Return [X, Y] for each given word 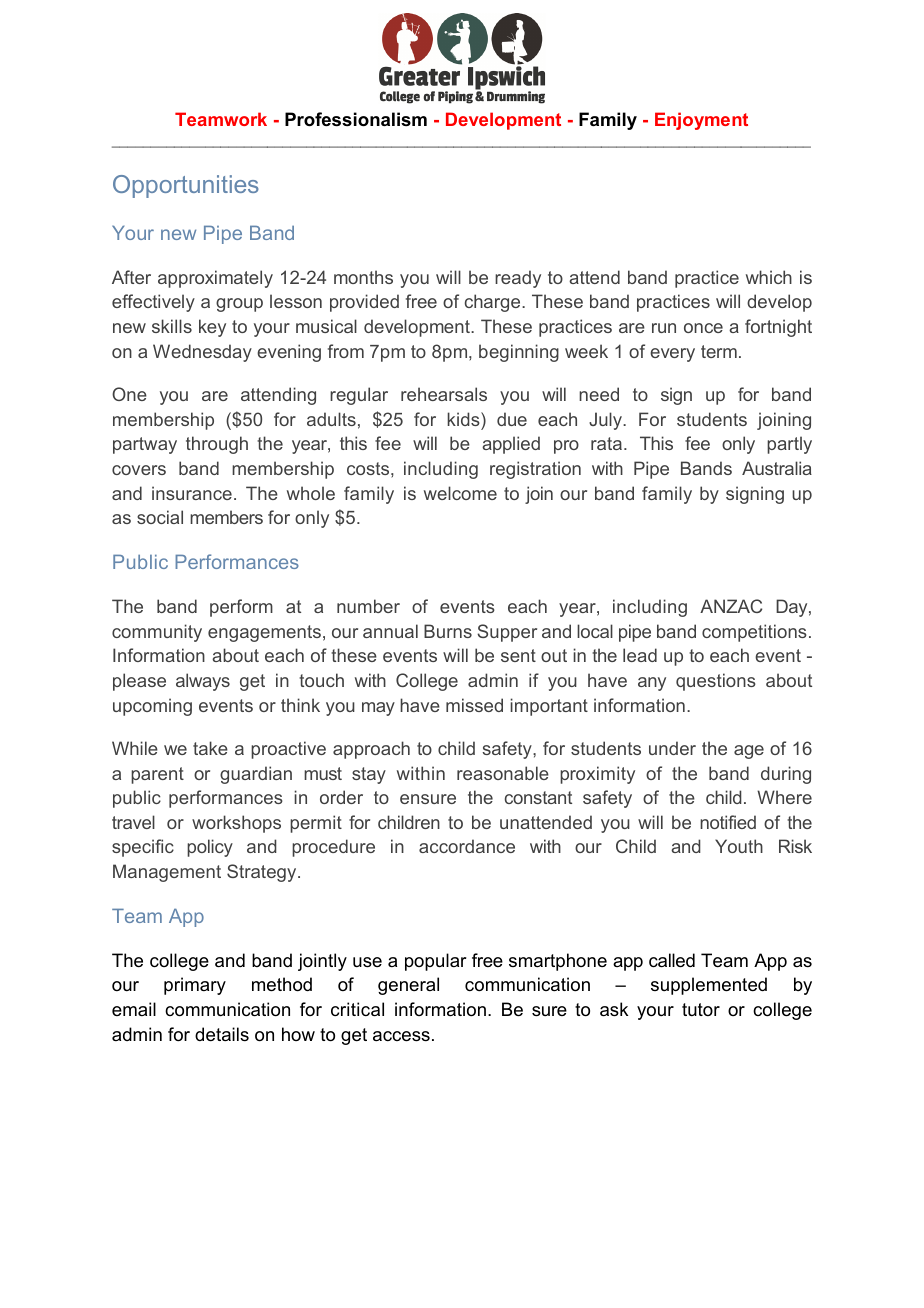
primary [195, 986]
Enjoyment [701, 121]
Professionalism [356, 119]
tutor [701, 1009]
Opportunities [186, 186]
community [157, 633]
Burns [448, 631]
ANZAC [731, 606]
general [408, 986]
